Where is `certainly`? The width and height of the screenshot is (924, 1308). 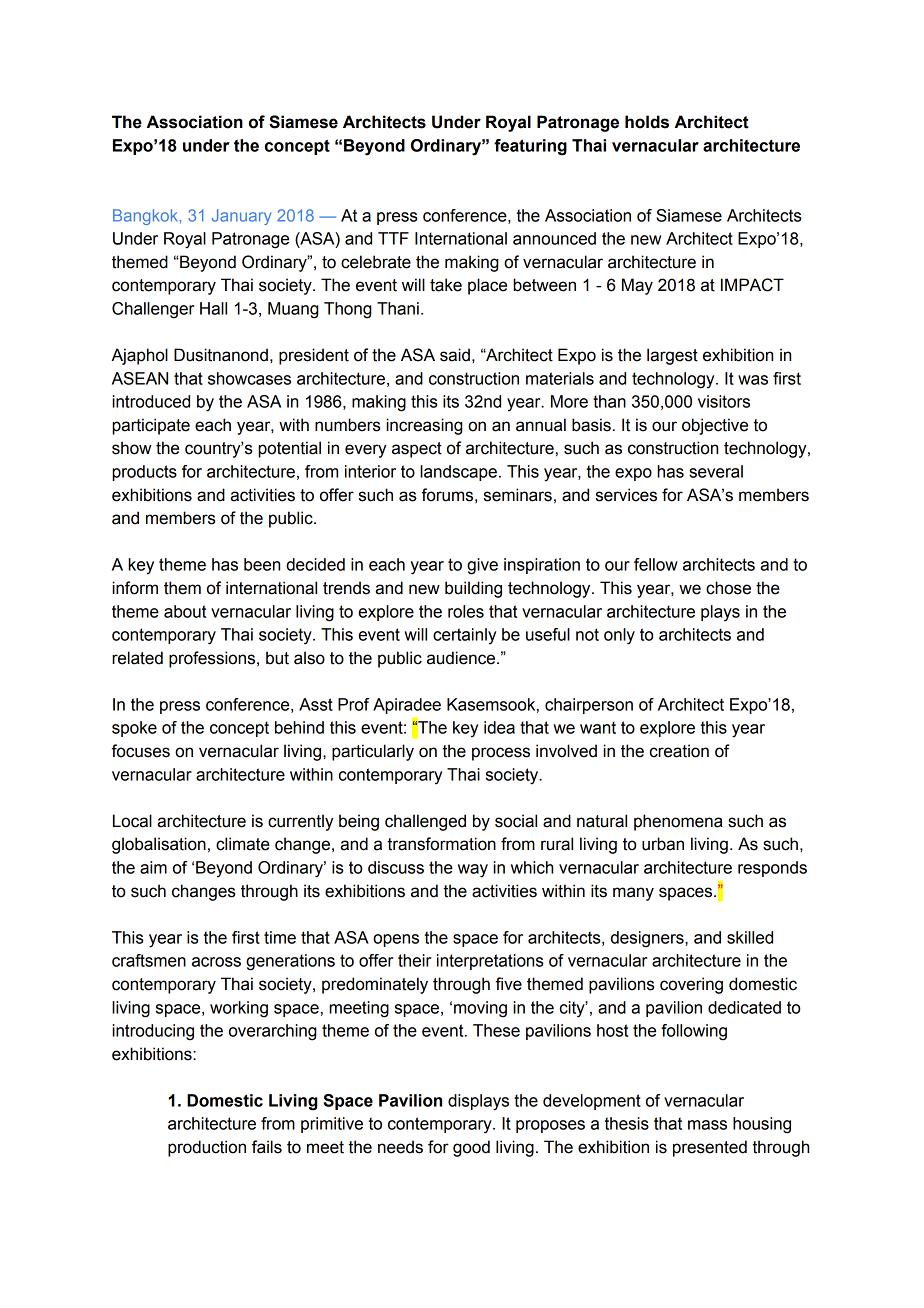
certainly is located at coordinates (464, 636).
